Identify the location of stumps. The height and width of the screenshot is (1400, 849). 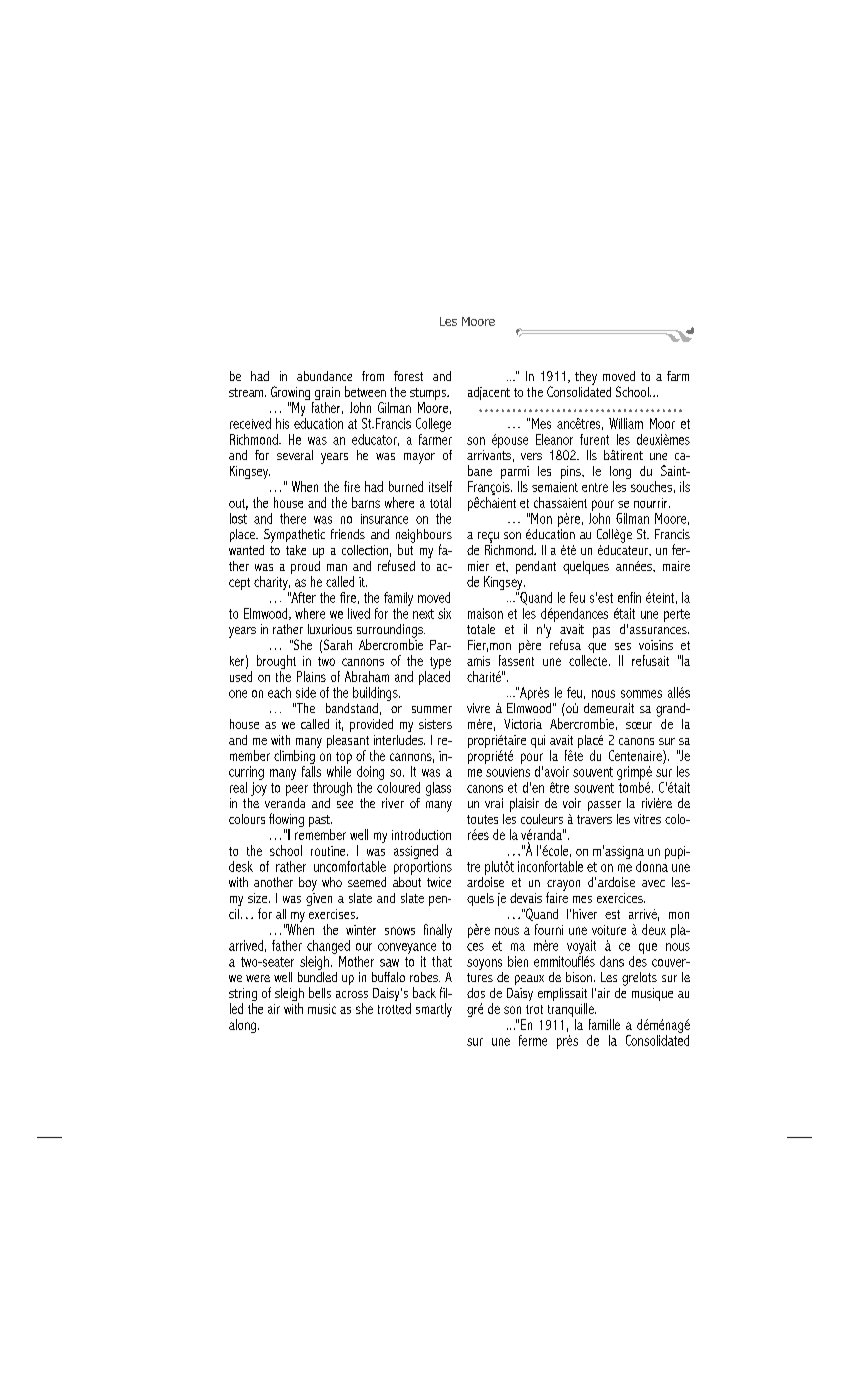
(429, 395).
